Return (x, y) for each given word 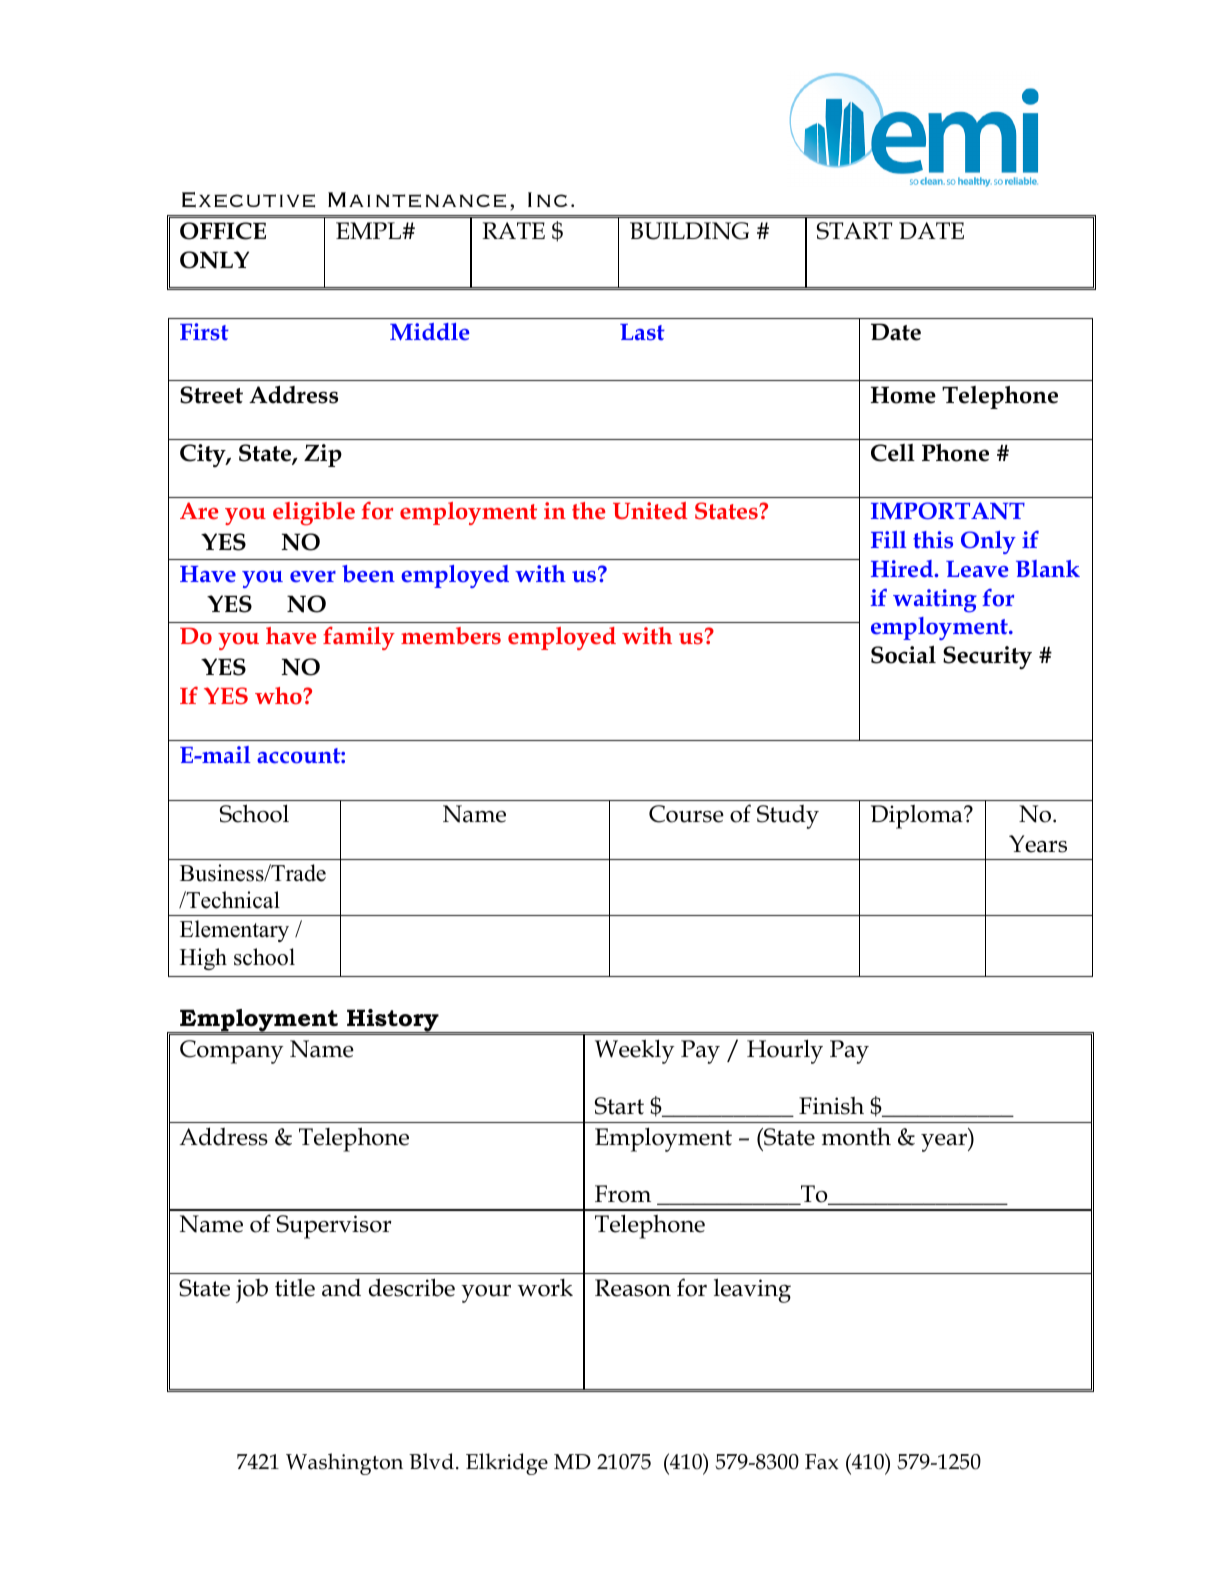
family (359, 638)
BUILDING (689, 231)
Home (903, 395)
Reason (633, 1288)
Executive (248, 200)
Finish (831, 1106)
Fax (822, 1462)
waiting (935, 601)
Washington (344, 1464)
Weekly (635, 1051)
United (650, 511)
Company (232, 1052)
